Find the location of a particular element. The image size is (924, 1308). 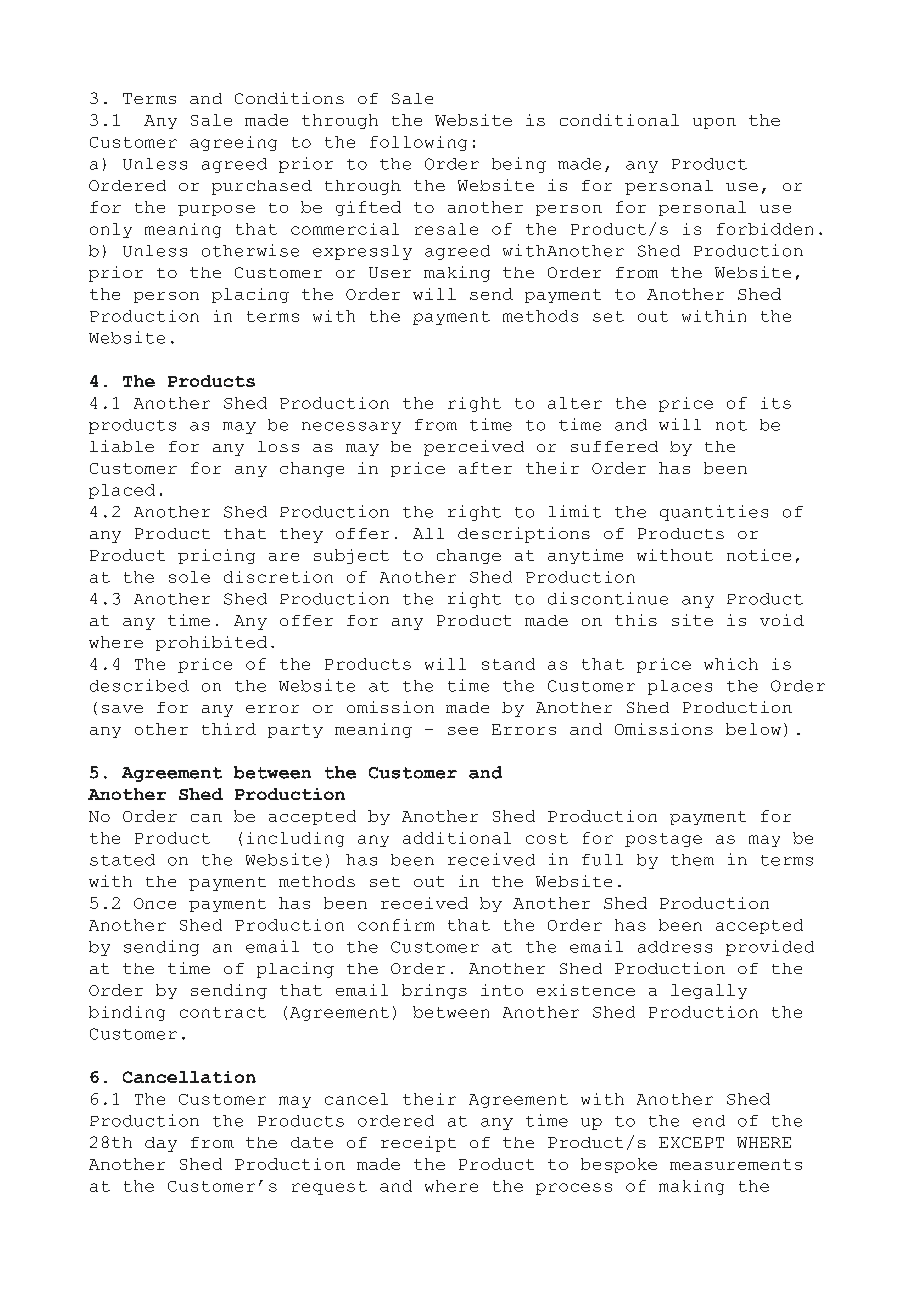

following is located at coordinates (418, 143).
